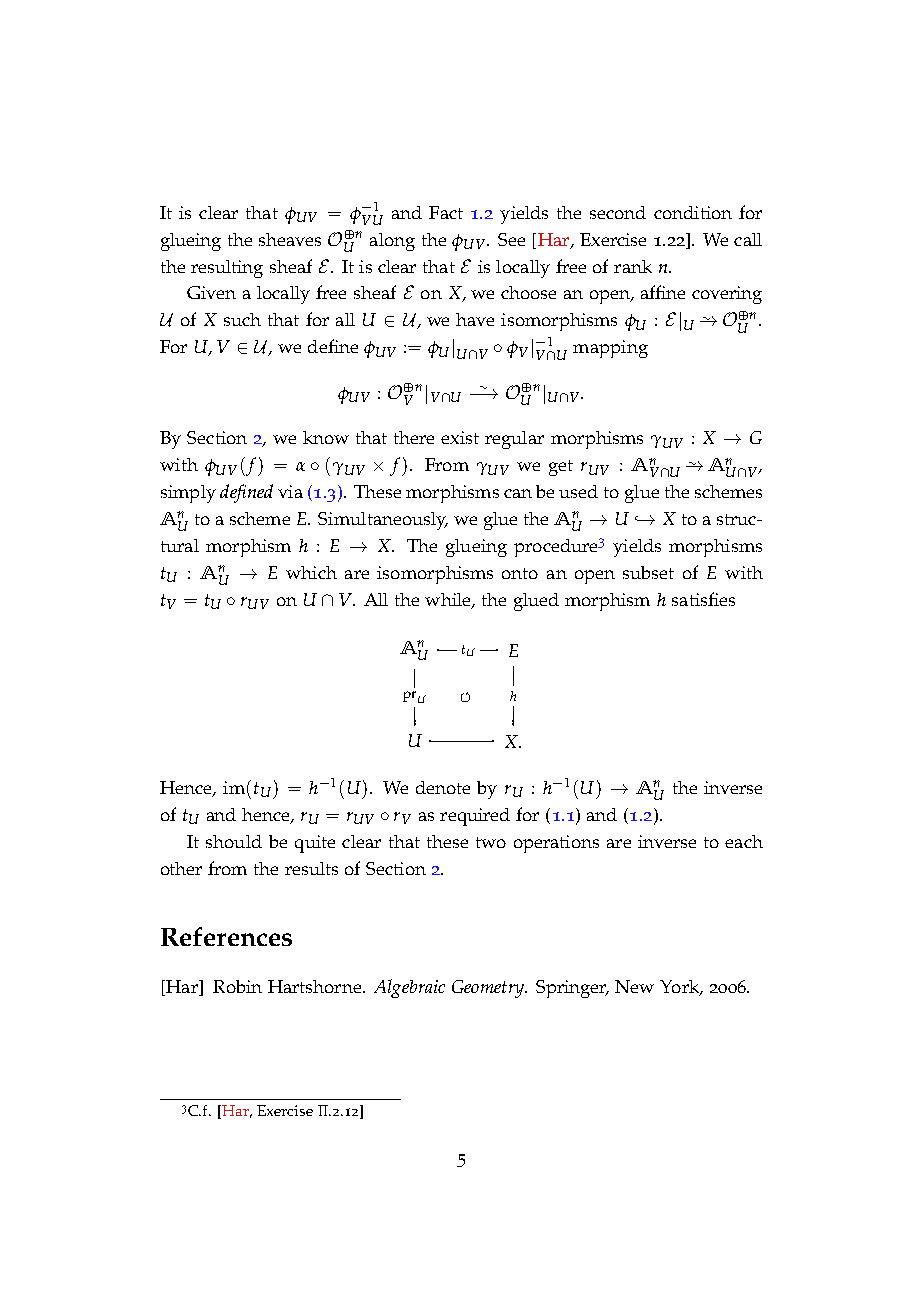 This screenshot has height=1308, width=924. Describe the element at coordinates (290, 239) in the screenshot. I see `sheaves` at that location.
